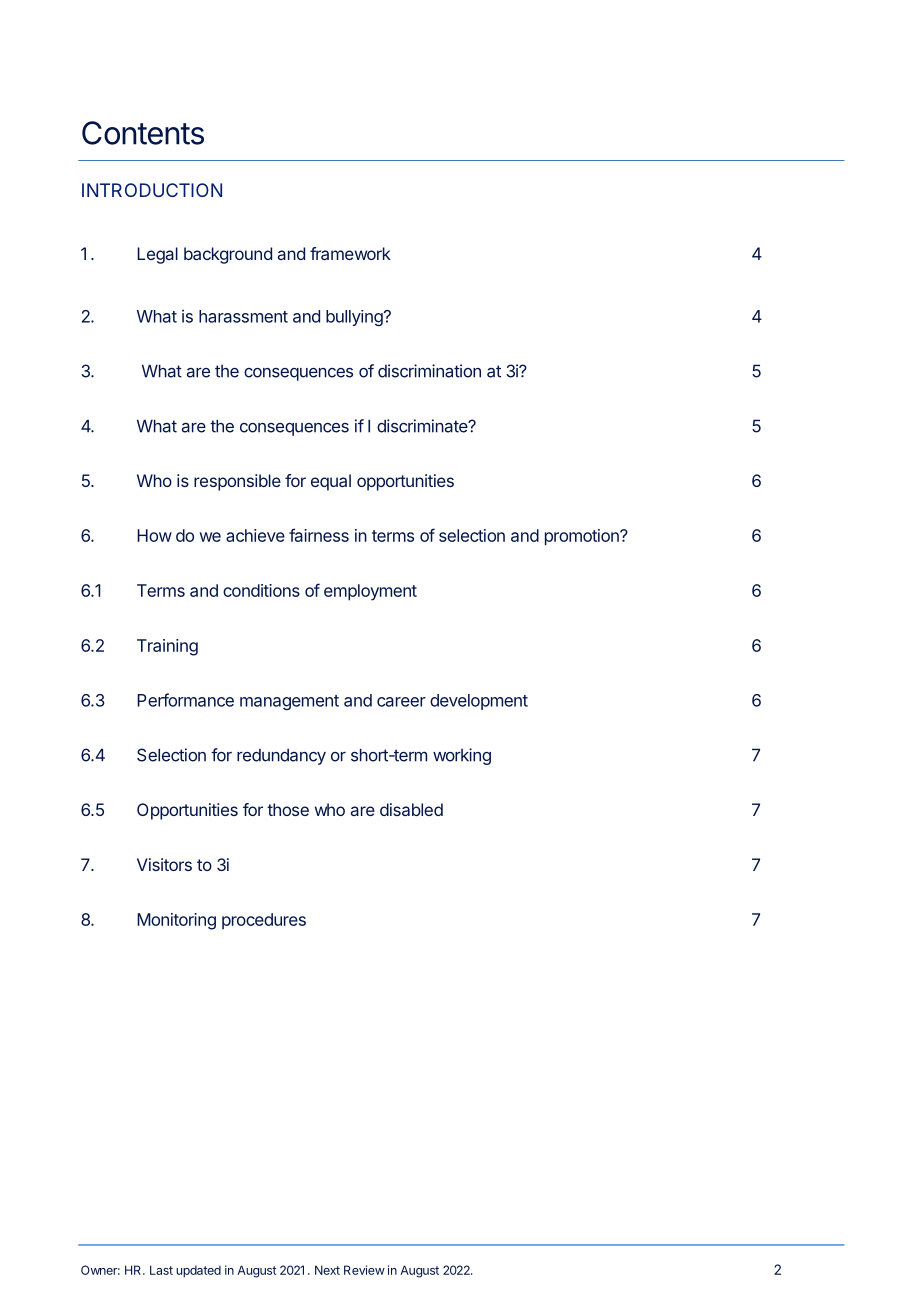 The height and width of the screenshot is (1308, 924). What do you see at coordinates (479, 702) in the screenshot?
I see `development` at bounding box center [479, 702].
